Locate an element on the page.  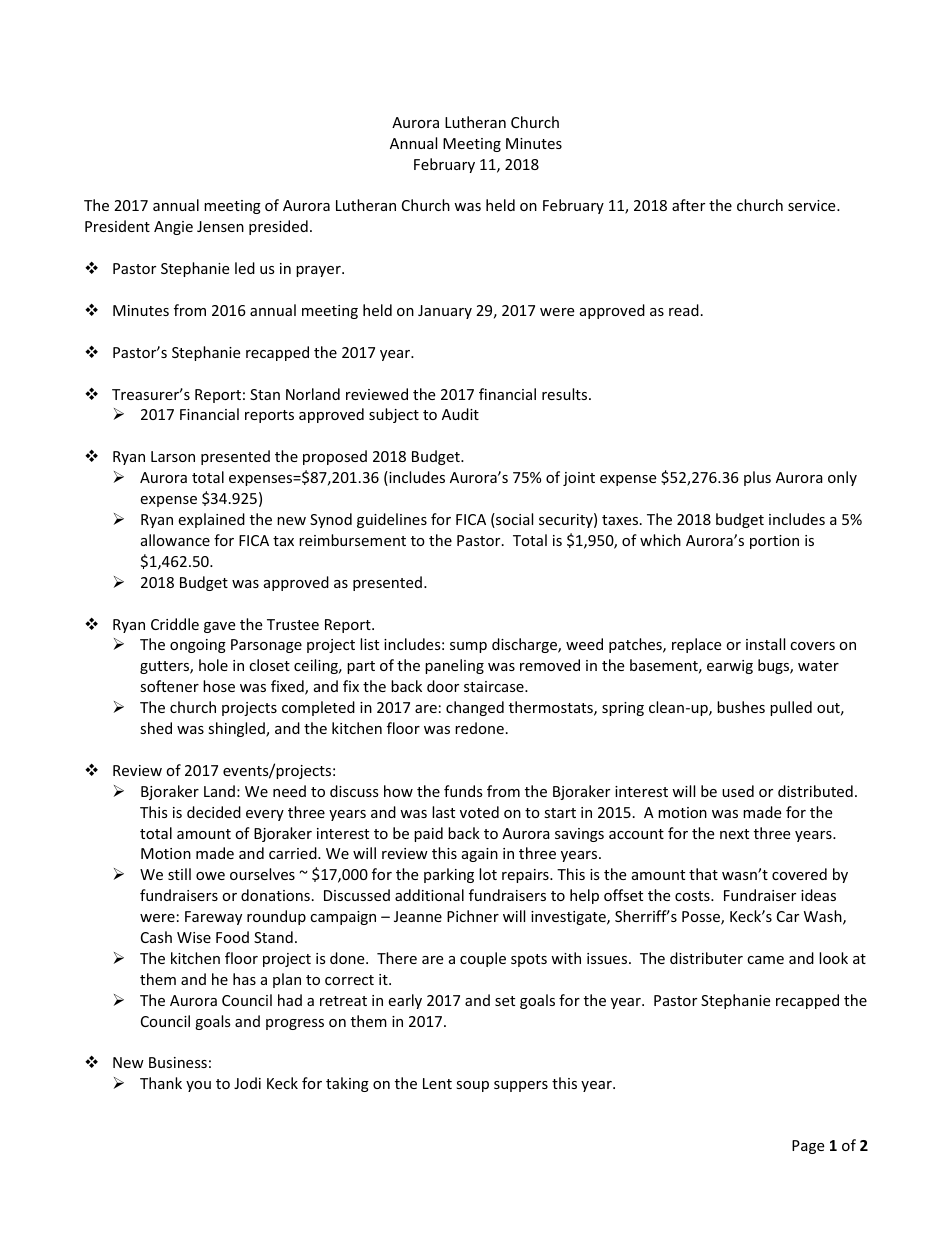
came is located at coordinates (765, 960).
